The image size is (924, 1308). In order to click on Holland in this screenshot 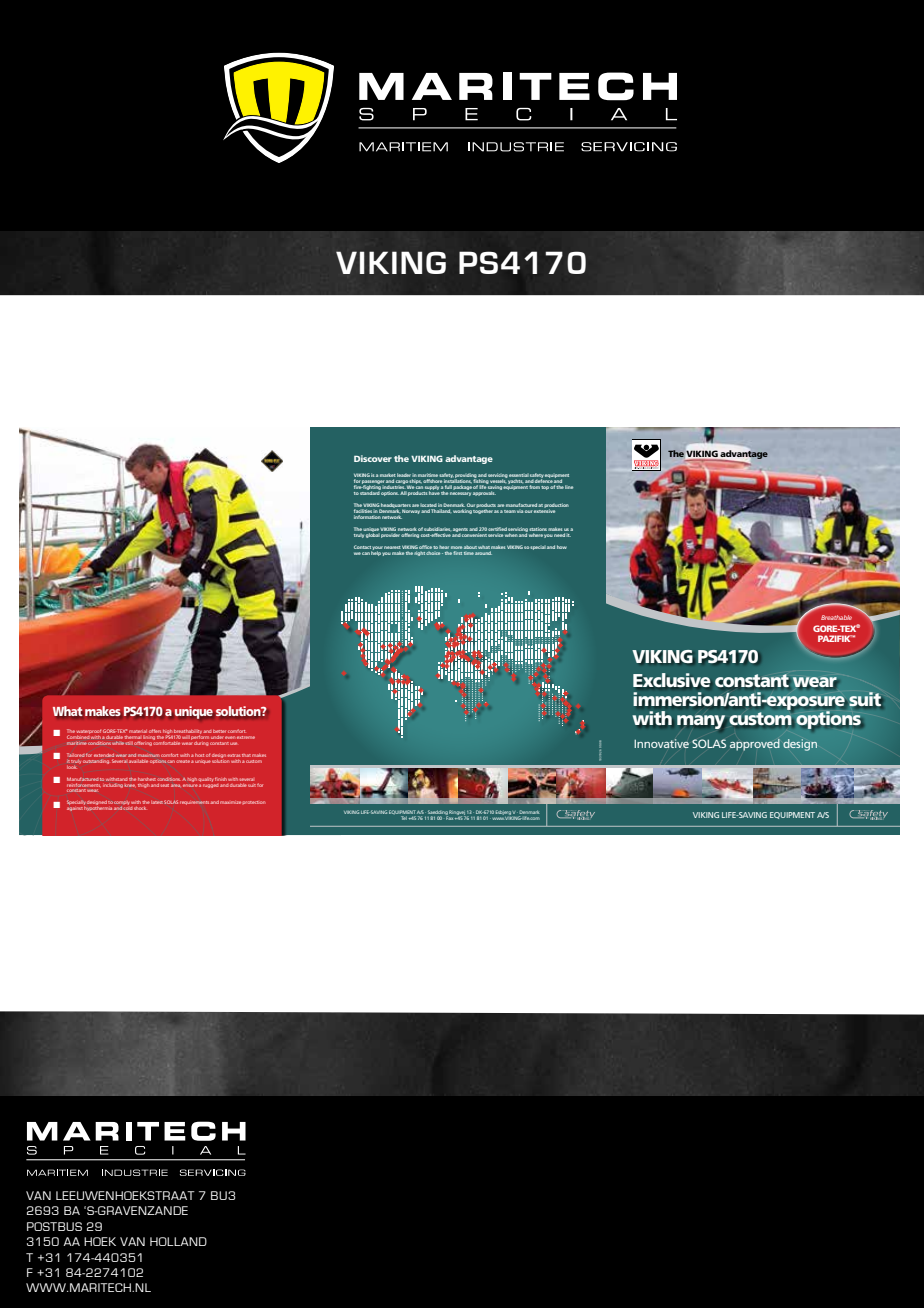, I will do `click(178, 1241)`.
